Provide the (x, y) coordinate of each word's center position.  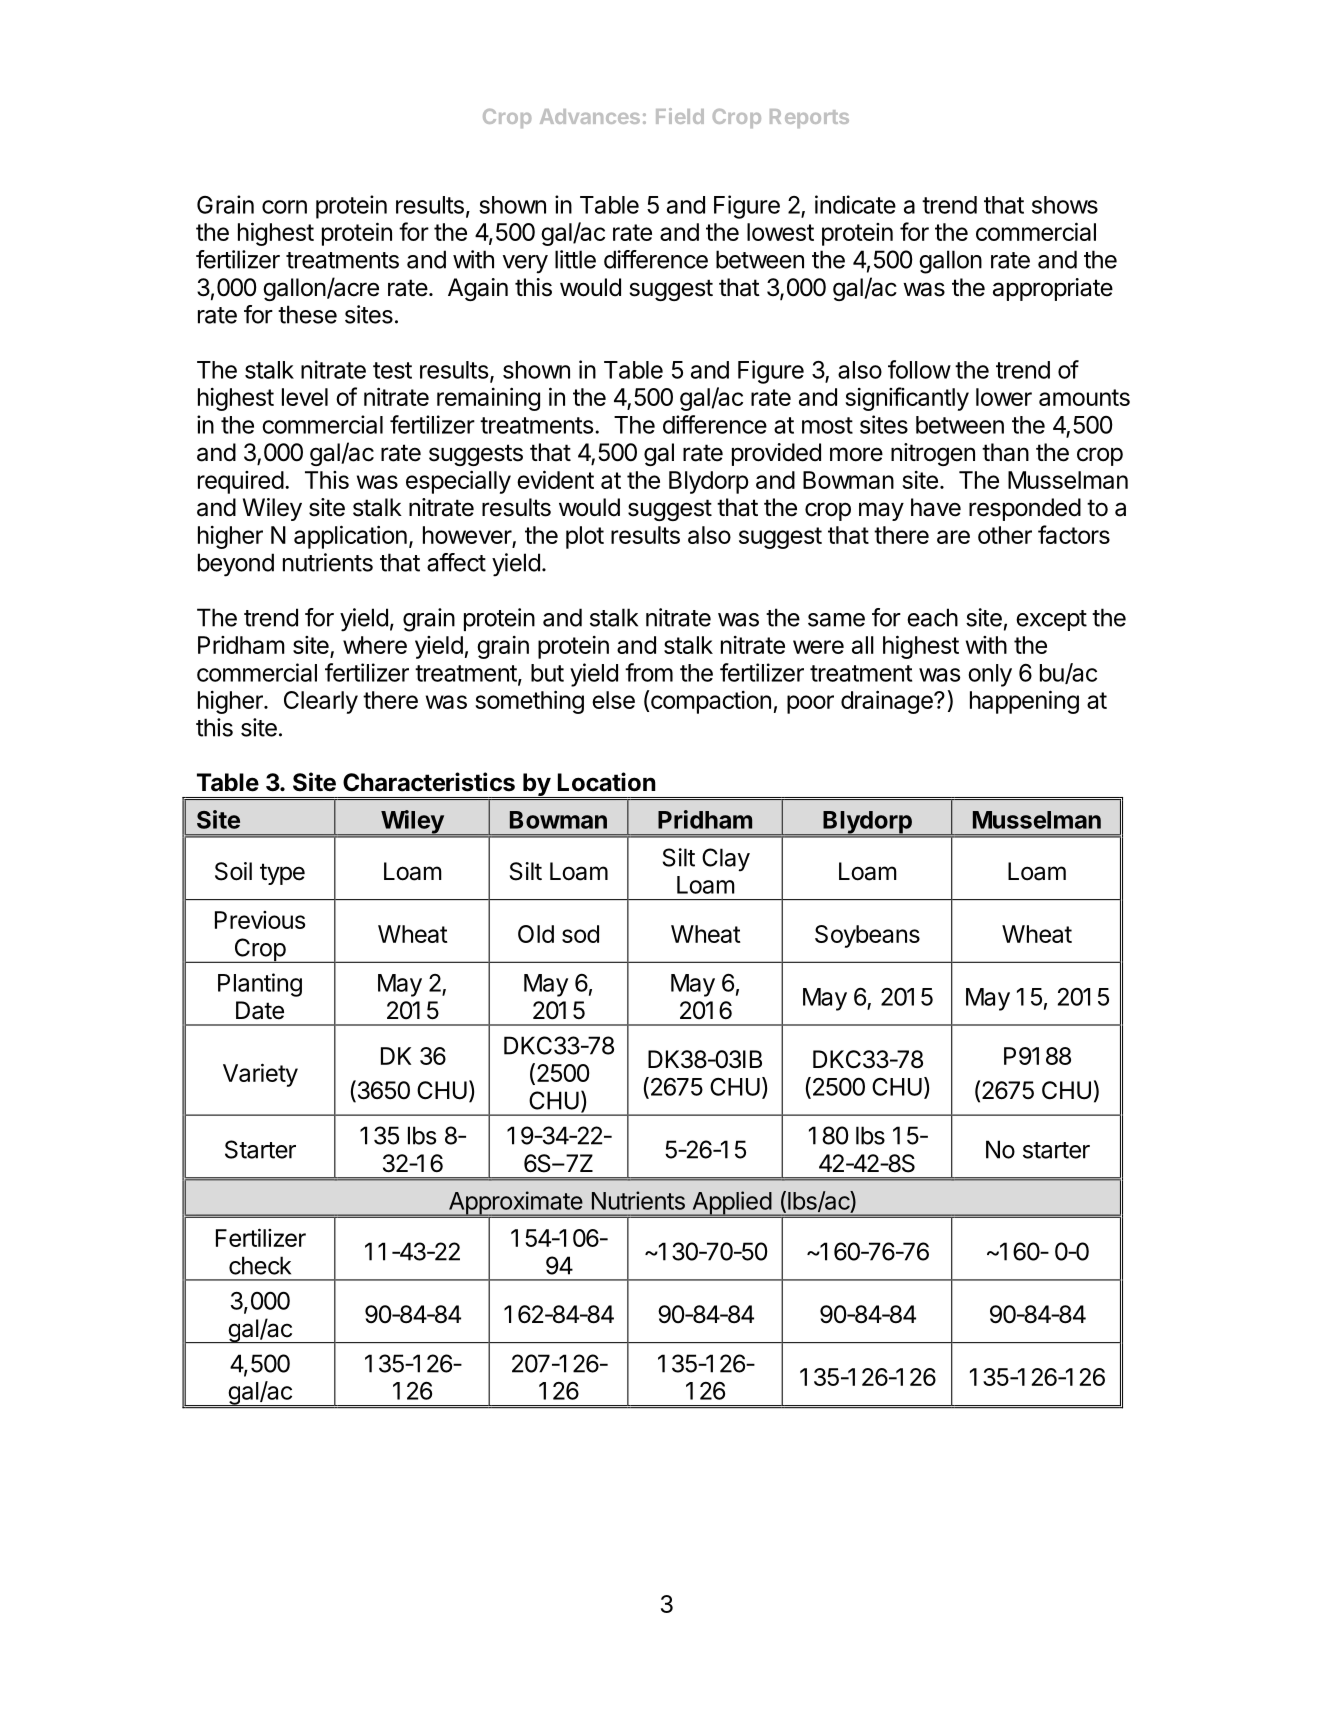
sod (580, 934)
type (282, 874)
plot (585, 537)
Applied (731, 1203)
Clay (726, 860)
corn (284, 207)
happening (1024, 702)
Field (680, 116)
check (260, 1265)
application (350, 537)
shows (1065, 205)
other (1005, 535)
